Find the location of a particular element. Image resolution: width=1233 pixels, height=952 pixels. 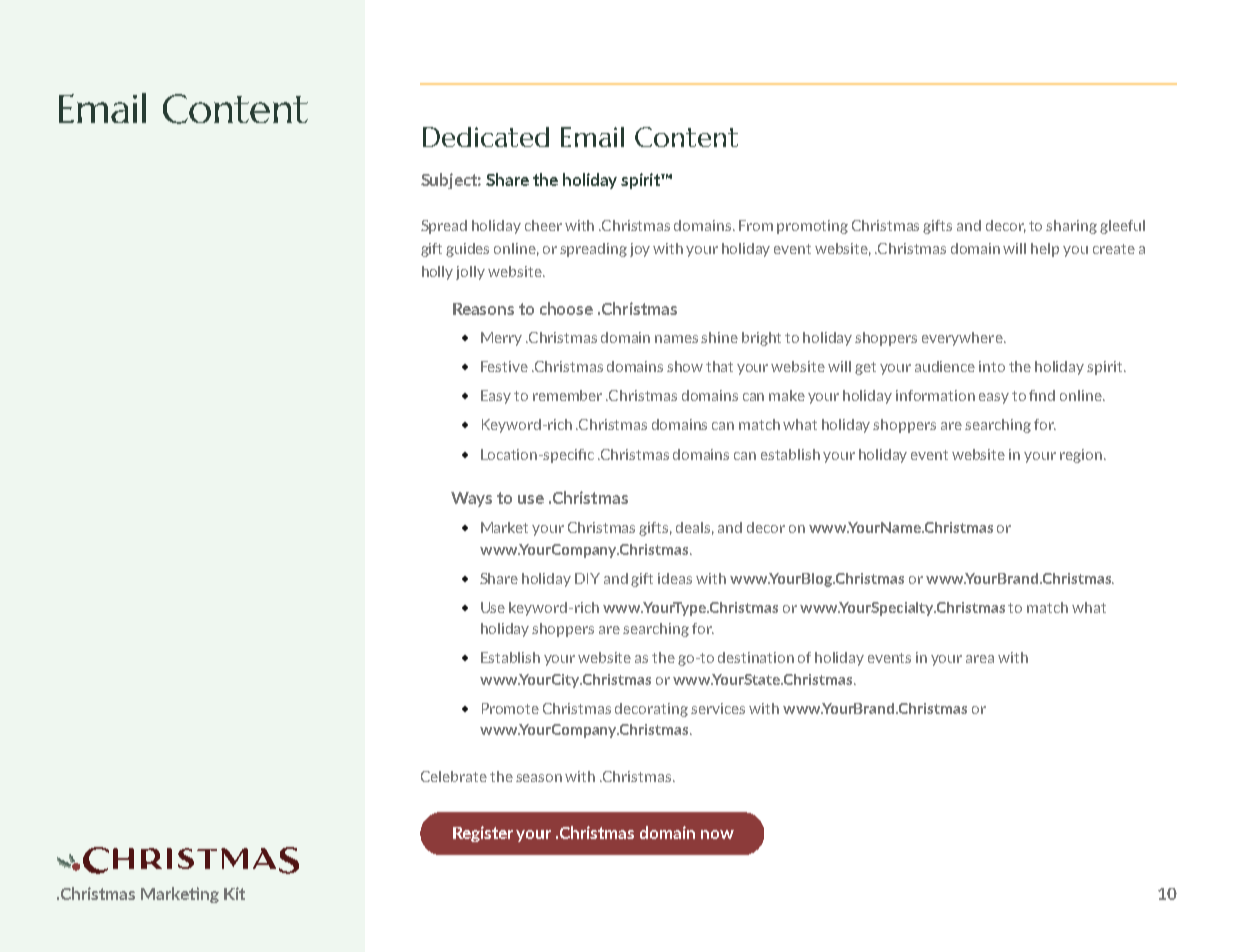

services is located at coordinates (718, 708).
